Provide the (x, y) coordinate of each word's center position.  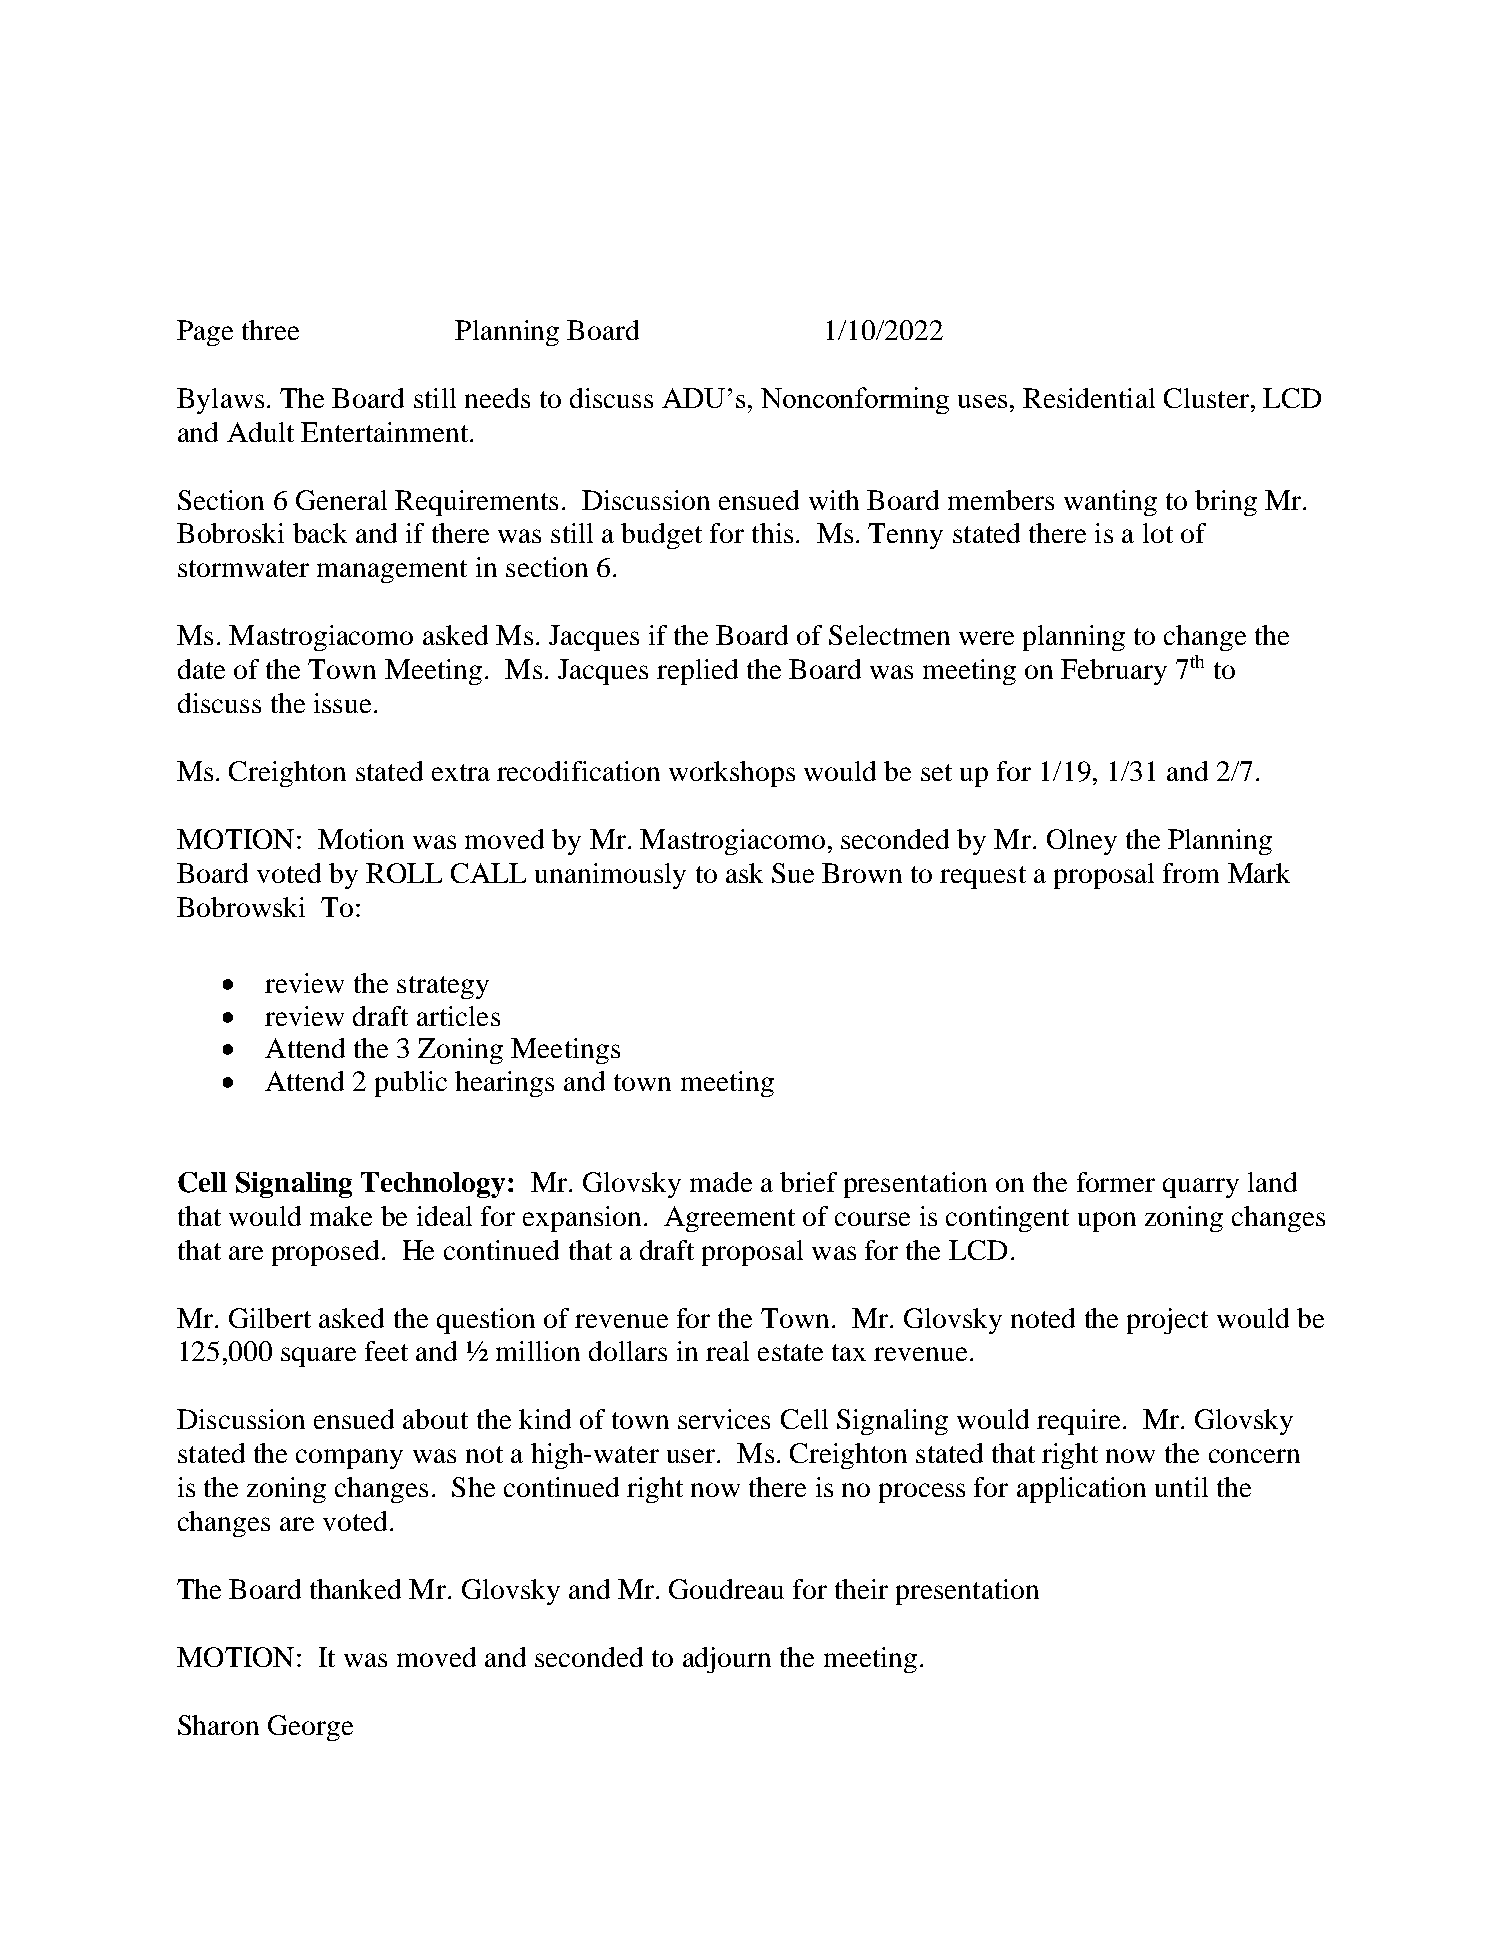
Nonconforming (855, 400)
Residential (1089, 398)
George (310, 1728)
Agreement (729, 1219)
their (861, 1589)
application (1081, 1490)
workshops (732, 774)
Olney (1082, 842)
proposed (325, 1253)
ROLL (404, 873)
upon (1107, 1222)
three (270, 330)
